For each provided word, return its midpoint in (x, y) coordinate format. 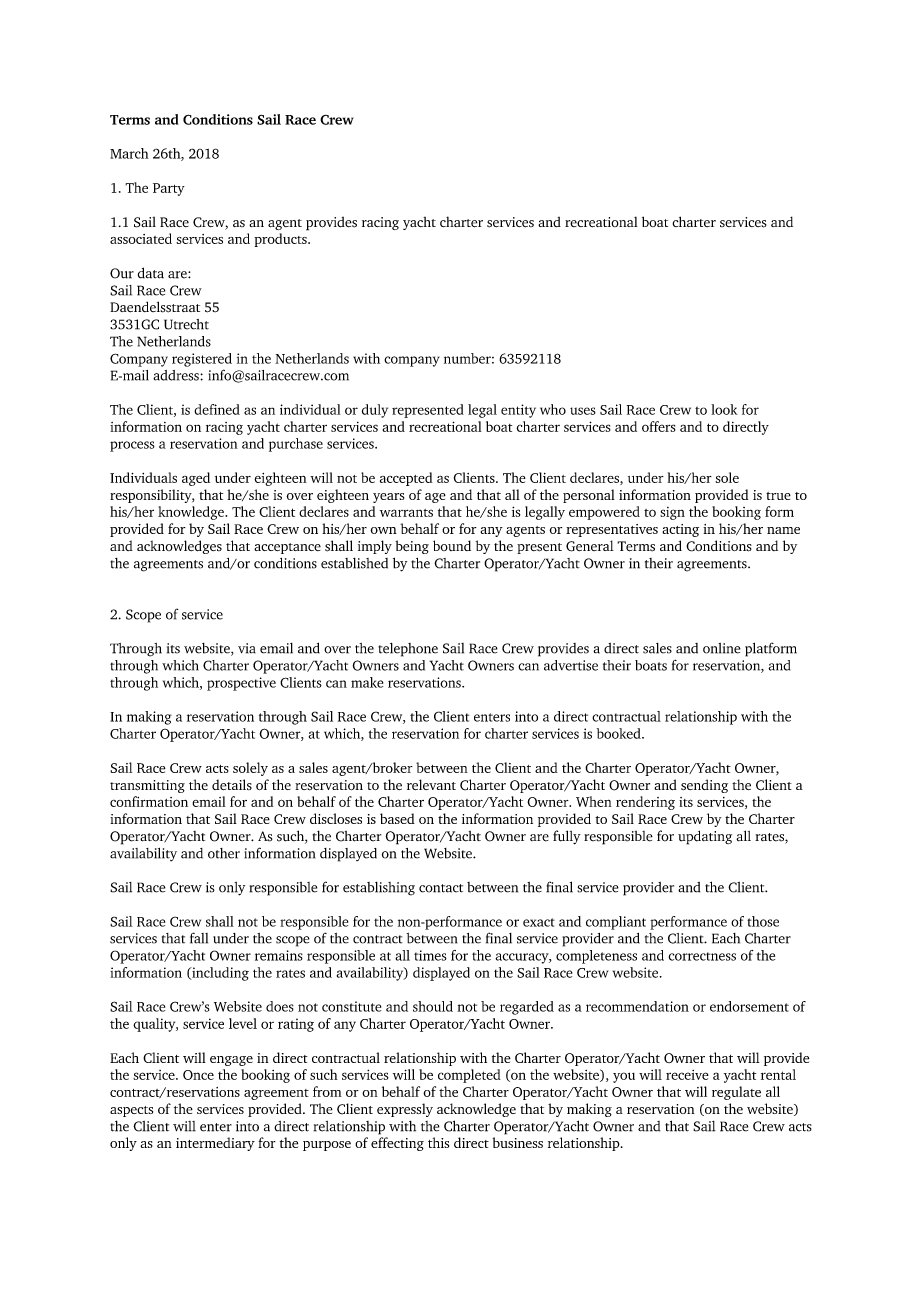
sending (704, 786)
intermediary (215, 1144)
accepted (406, 479)
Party (169, 189)
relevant (431, 784)
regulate (736, 1093)
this (438, 1142)
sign (672, 513)
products (281, 240)
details (232, 784)
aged (196, 479)
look (724, 409)
